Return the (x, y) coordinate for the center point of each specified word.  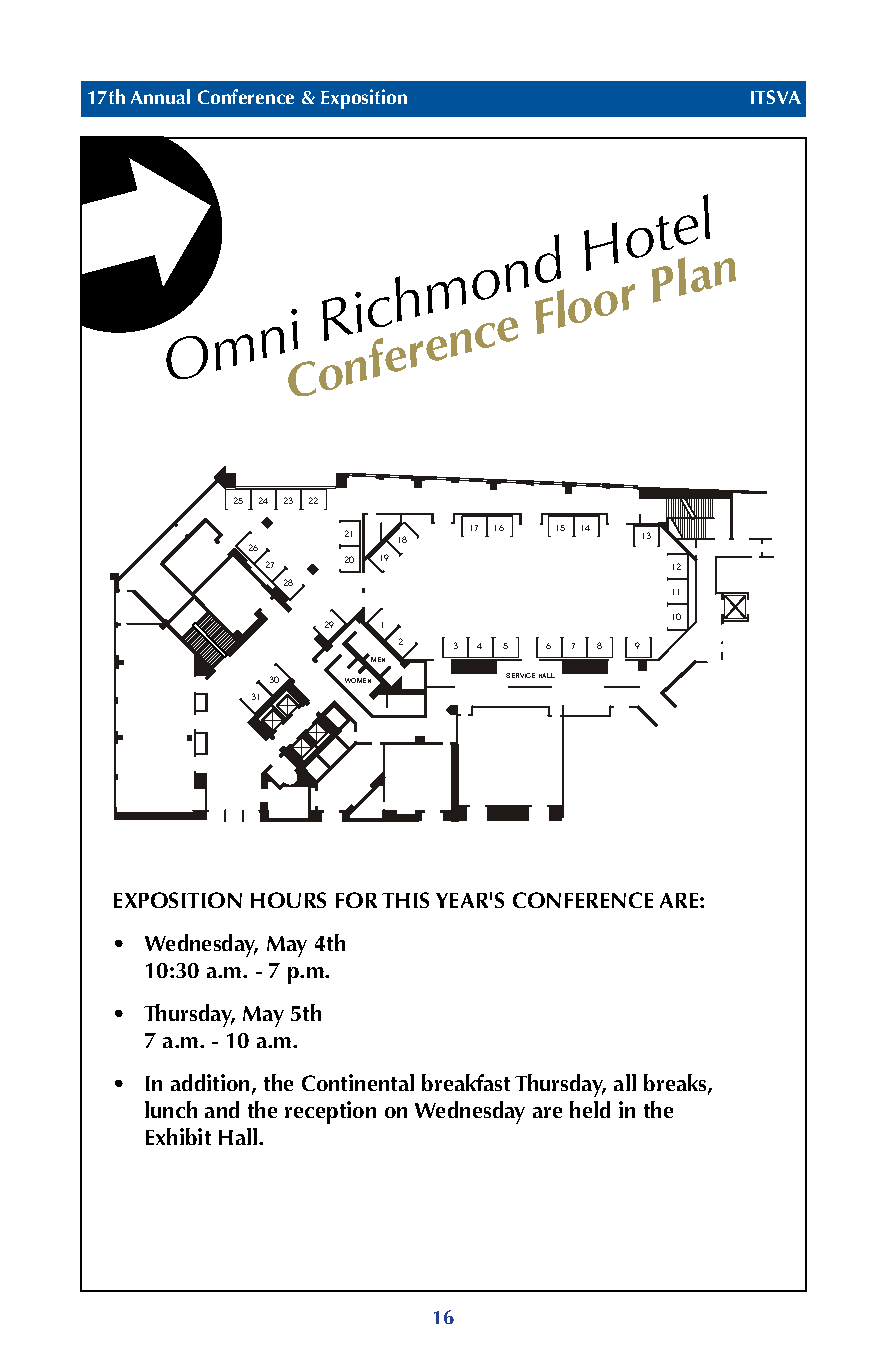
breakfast (466, 1082)
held (590, 1109)
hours (288, 900)
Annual (160, 96)
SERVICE (520, 675)
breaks (676, 1084)
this (405, 900)
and (222, 1109)
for (356, 900)
